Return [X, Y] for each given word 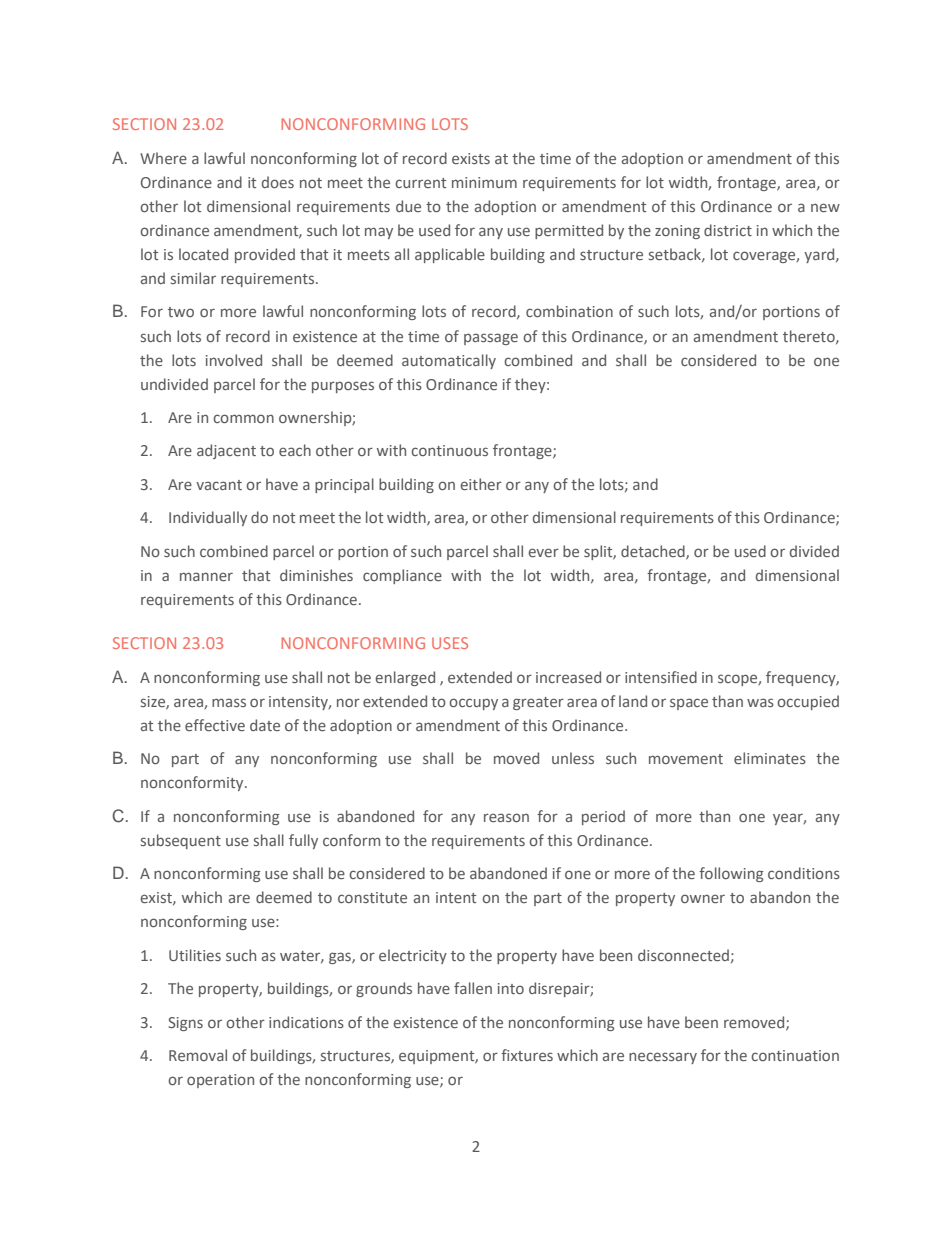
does [278, 182]
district [728, 230]
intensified [661, 677]
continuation [795, 1055]
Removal [198, 1055]
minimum [484, 182]
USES [450, 643]
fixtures [527, 1055]
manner [206, 576]
